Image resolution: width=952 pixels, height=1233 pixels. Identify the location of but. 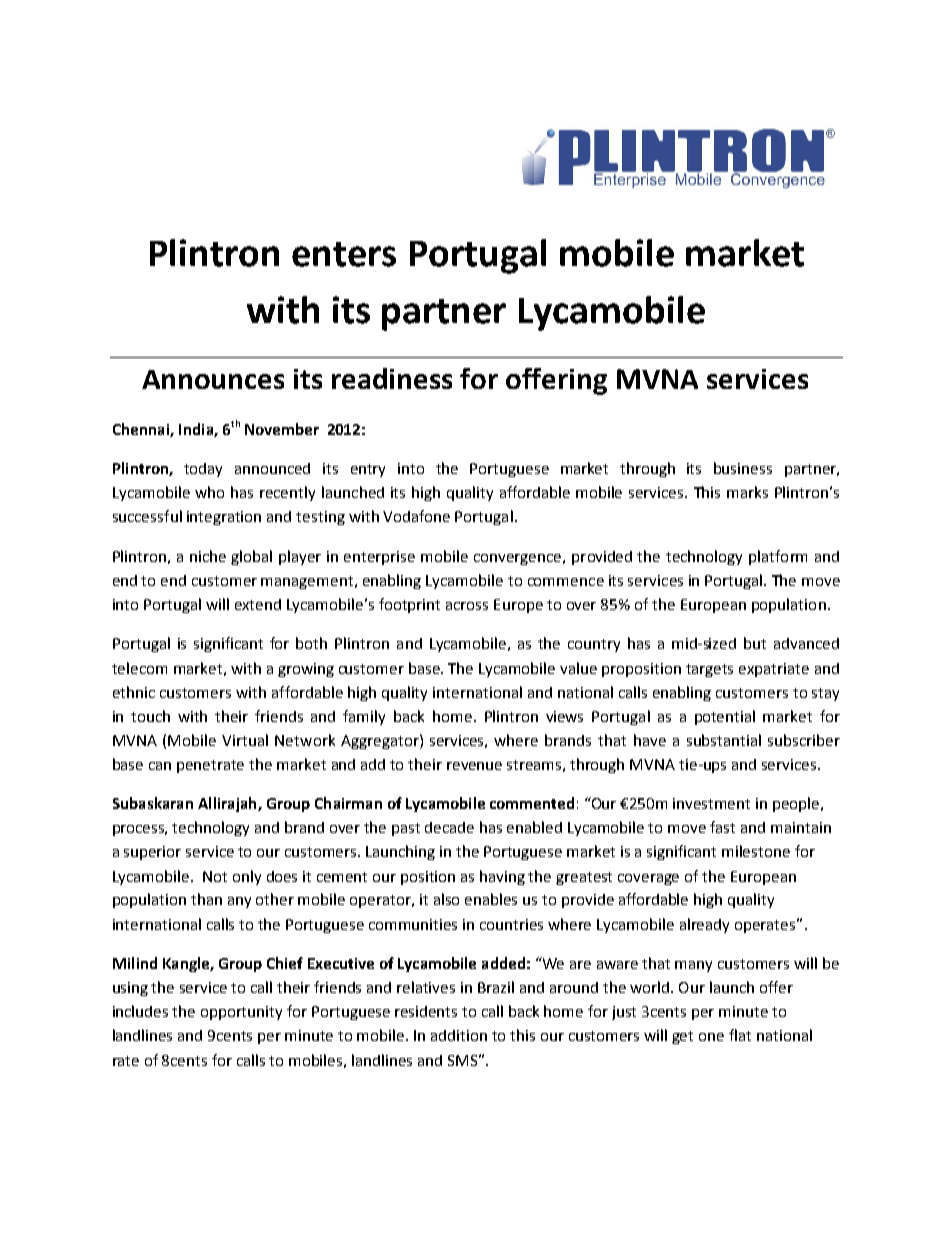
(755, 643).
